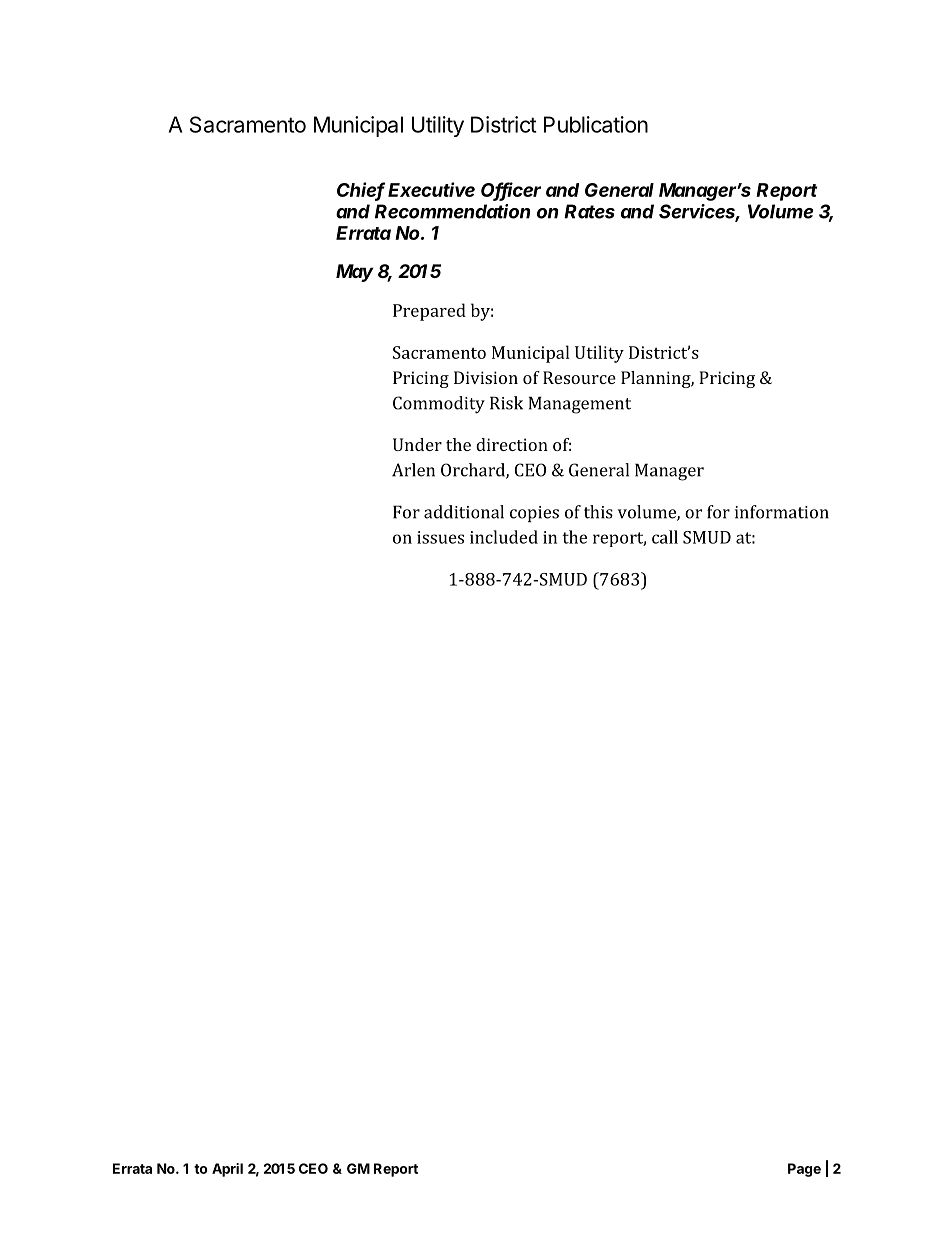 This document has width=952, height=1233. I want to click on Executive, so click(431, 189).
